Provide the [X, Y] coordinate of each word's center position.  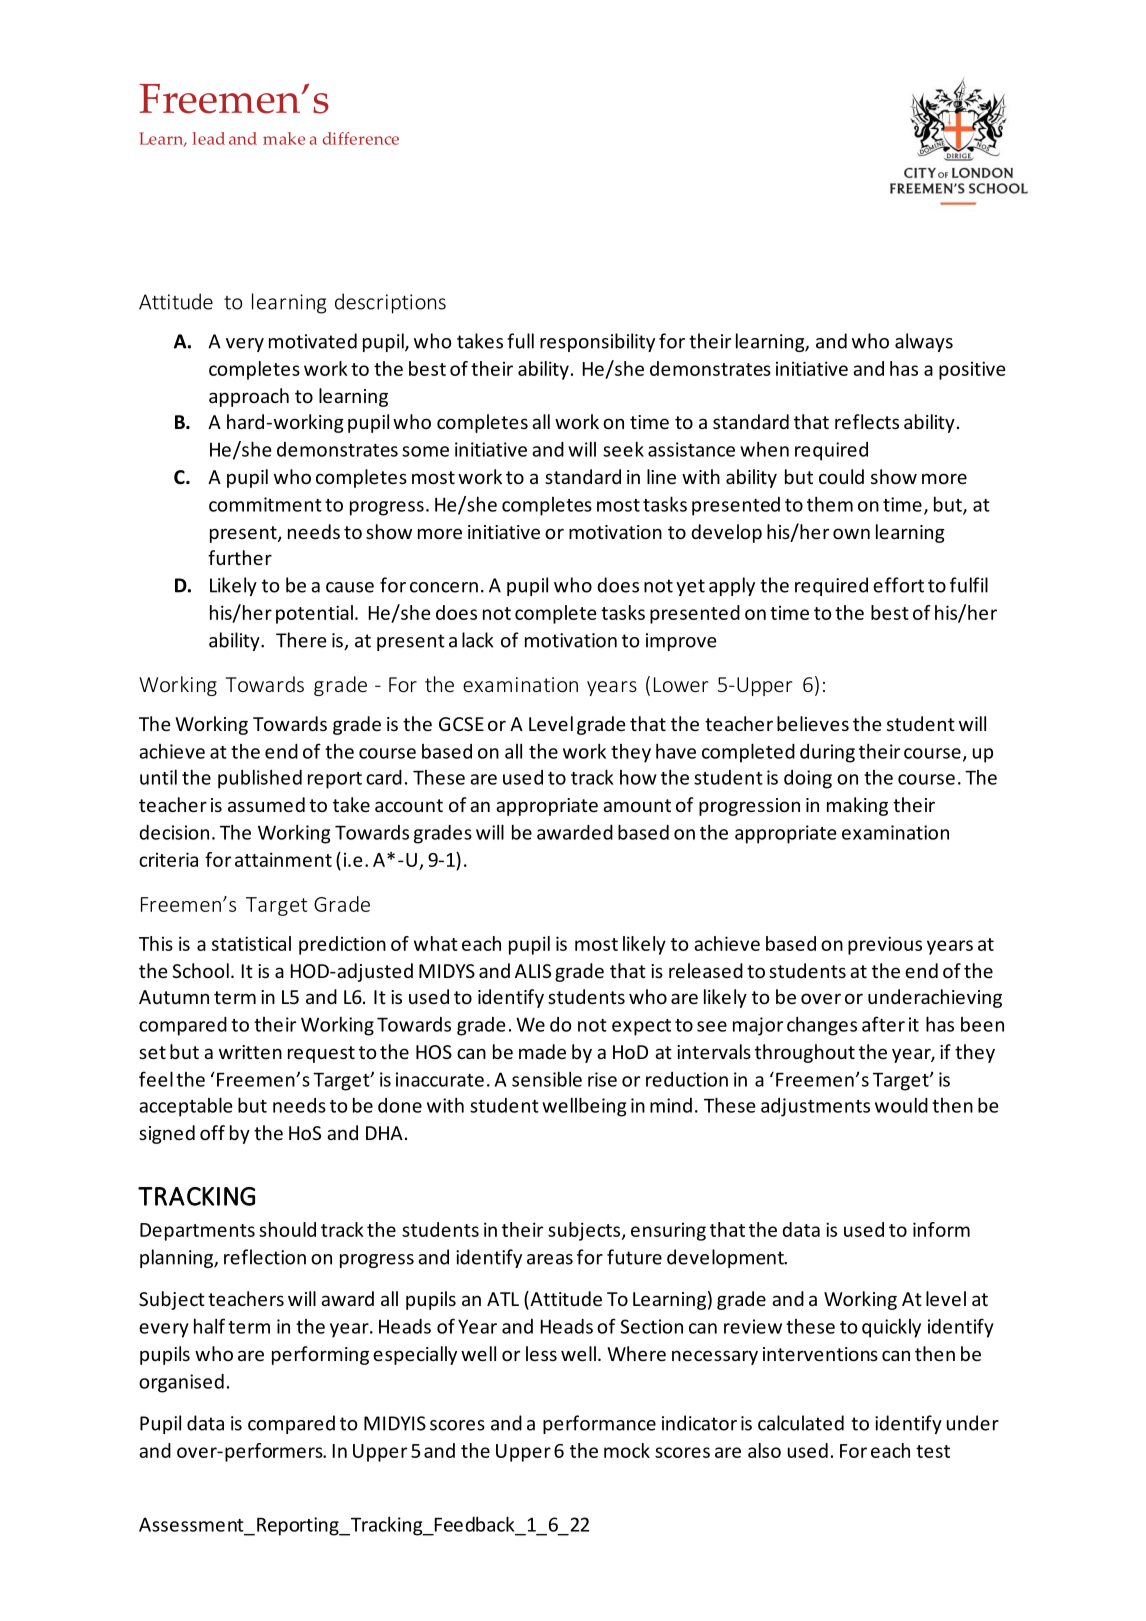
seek [623, 449]
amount [637, 805]
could [841, 476]
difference [361, 138]
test [933, 1451]
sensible [547, 1079]
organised [181, 1383]
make [284, 138]
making [857, 806]
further [240, 557]
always [924, 342]
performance [599, 1424]
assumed [266, 804]
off [212, 1132]
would [901, 1105]
